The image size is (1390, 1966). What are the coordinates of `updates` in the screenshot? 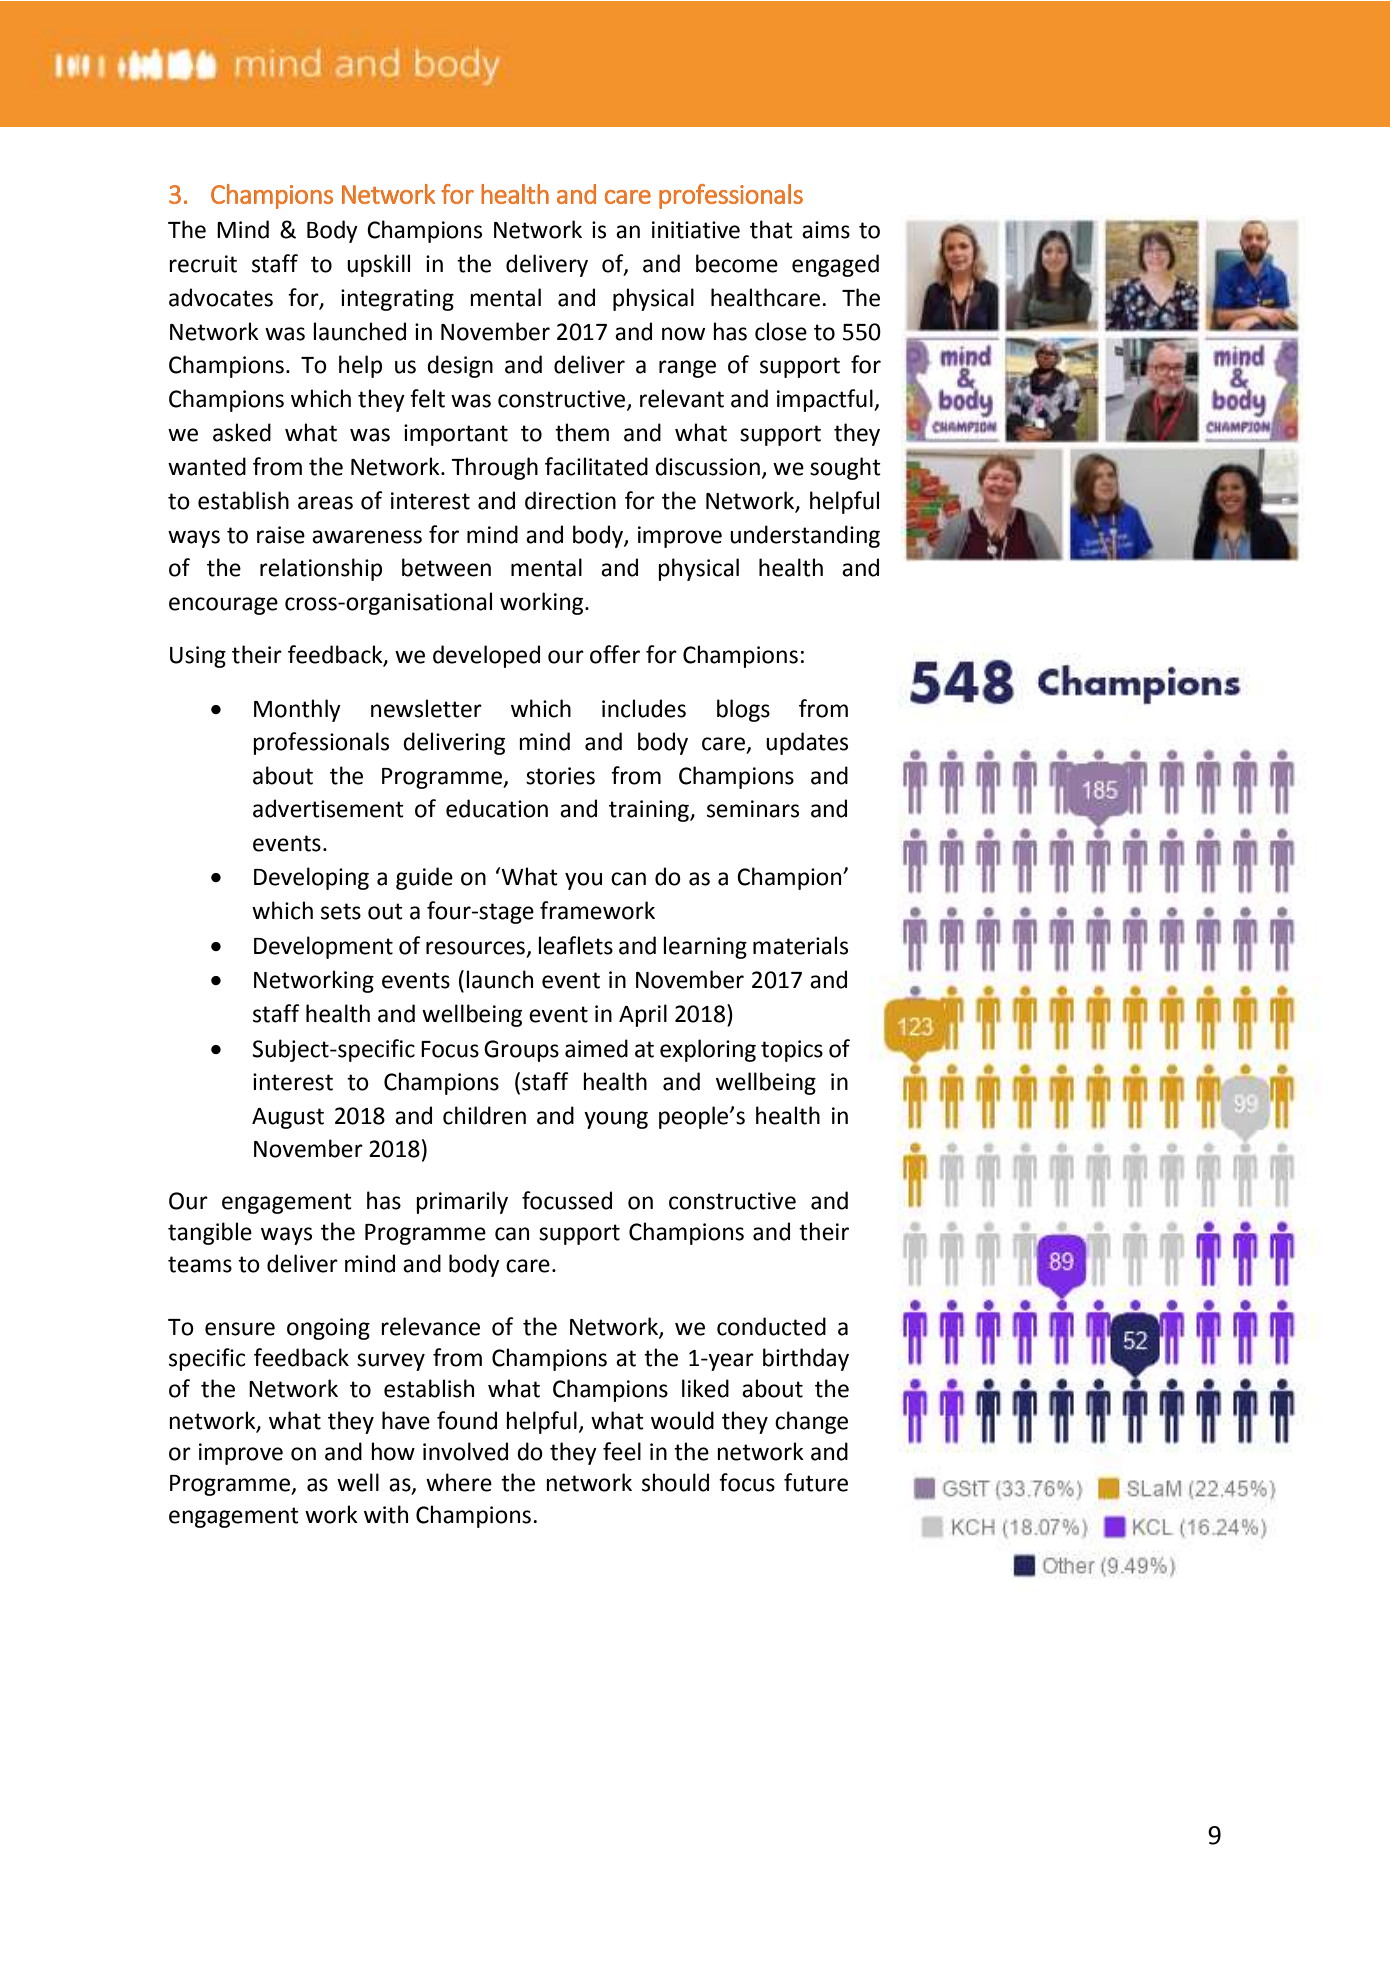 It's located at (807, 743).
